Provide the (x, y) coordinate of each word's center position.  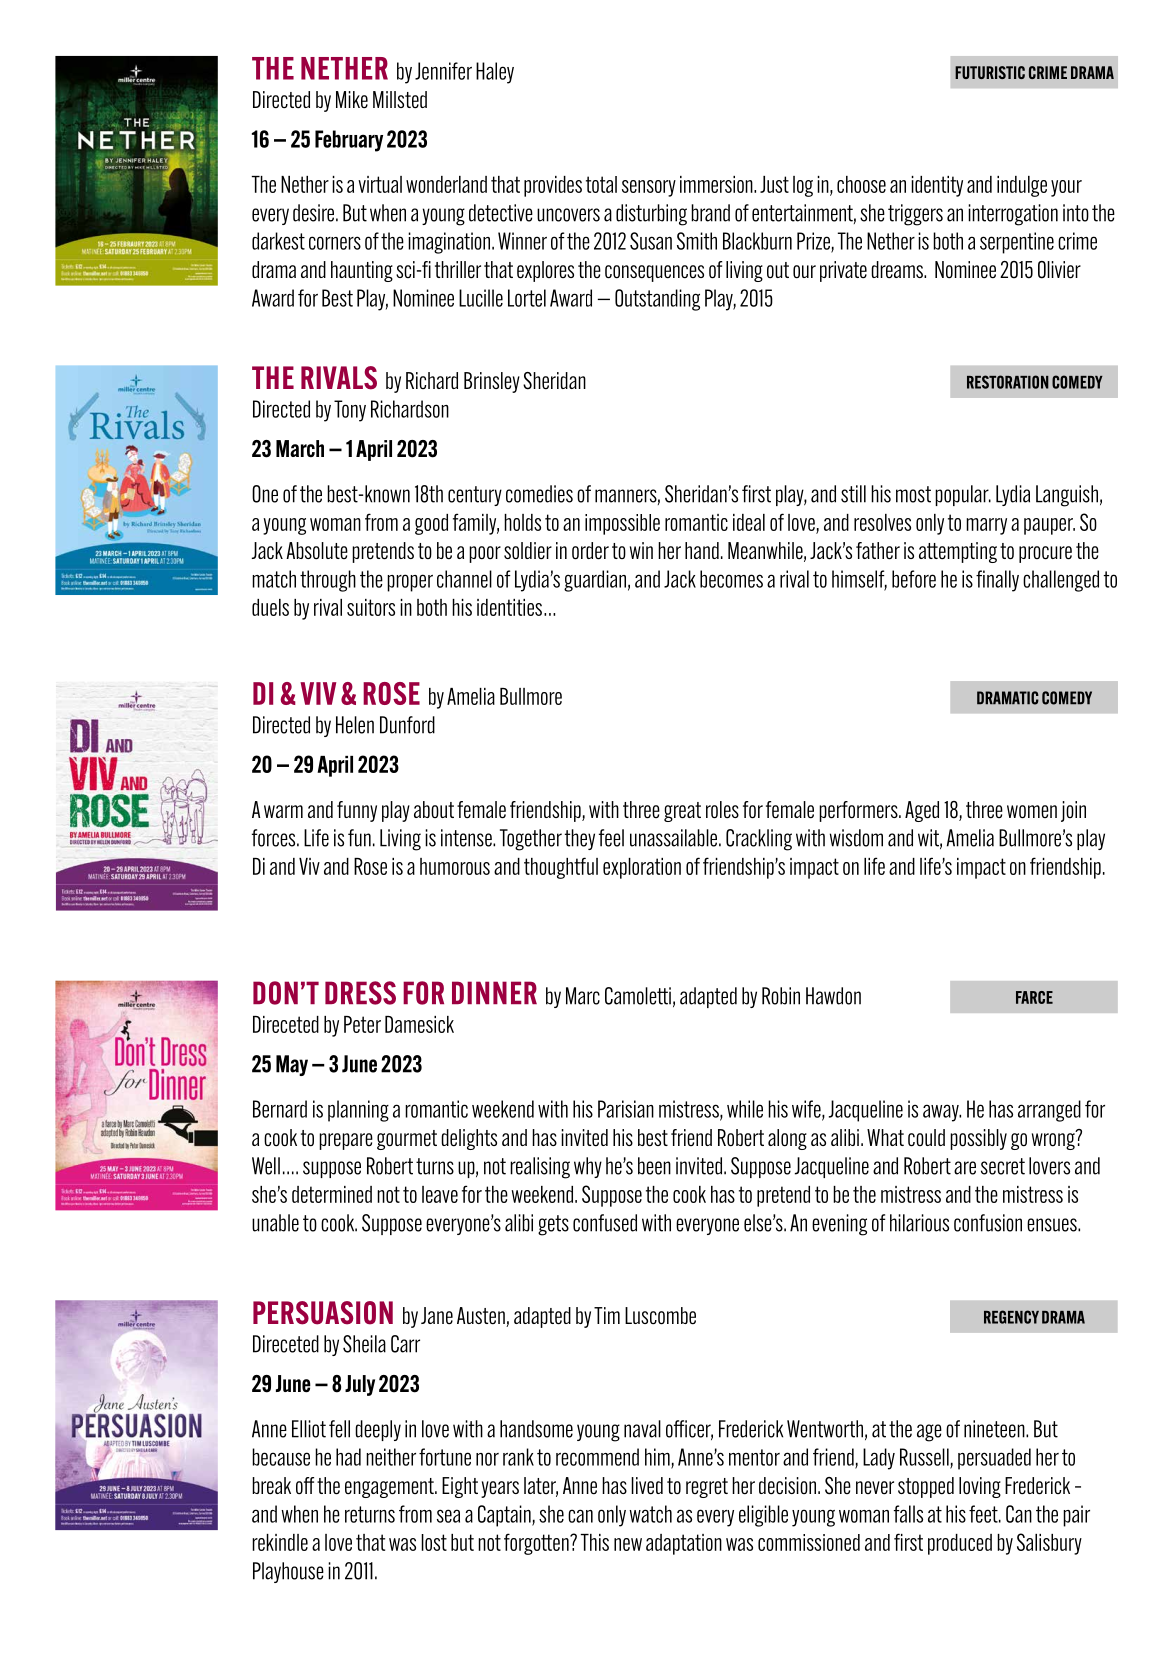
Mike (352, 100)
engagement (390, 1488)
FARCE (1034, 997)
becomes (731, 579)
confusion (988, 1223)
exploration (642, 868)
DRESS (360, 993)
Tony (350, 411)
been (654, 1166)
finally (997, 581)
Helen (355, 725)
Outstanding (657, 300)
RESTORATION (1008, 382)
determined (332, 1194)
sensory (649, 188)
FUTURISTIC (990, 72)
